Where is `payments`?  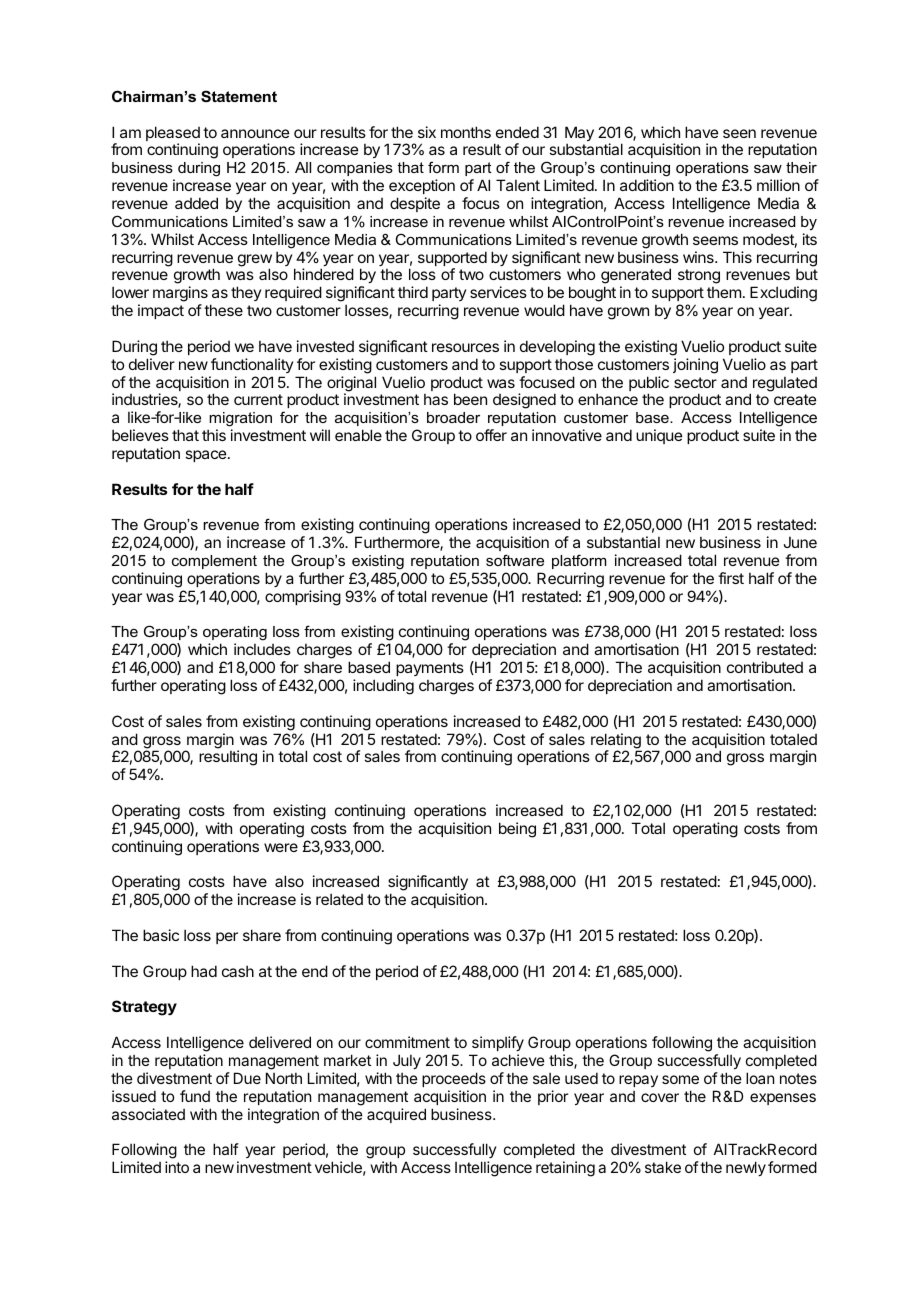 payments is located at coordinates (430, 669).
